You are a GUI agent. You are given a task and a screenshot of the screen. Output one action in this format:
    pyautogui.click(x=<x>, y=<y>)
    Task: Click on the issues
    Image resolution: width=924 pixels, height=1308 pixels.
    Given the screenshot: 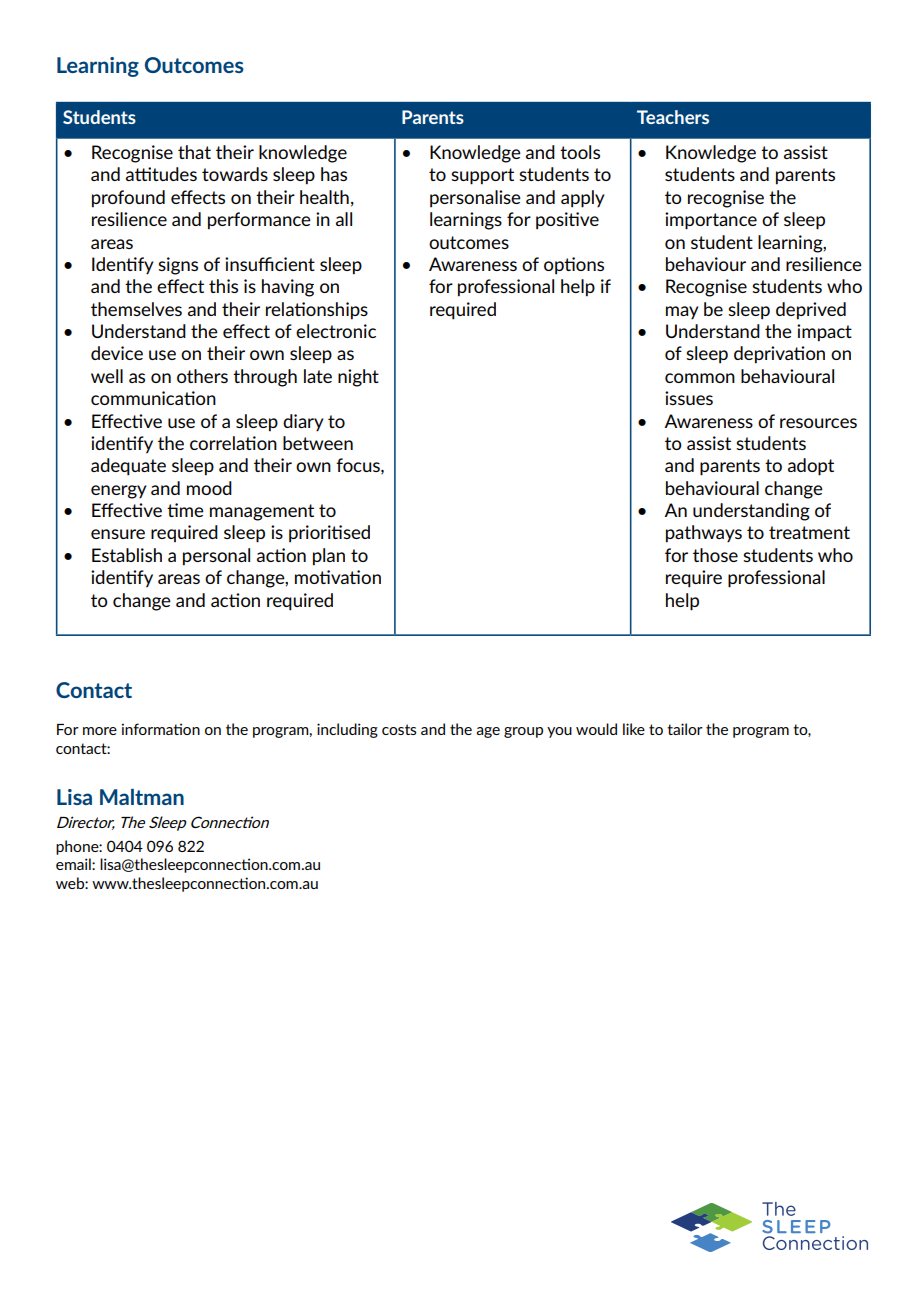 What is the action you would take?
    pyautogui.click(x=689, y=398)
